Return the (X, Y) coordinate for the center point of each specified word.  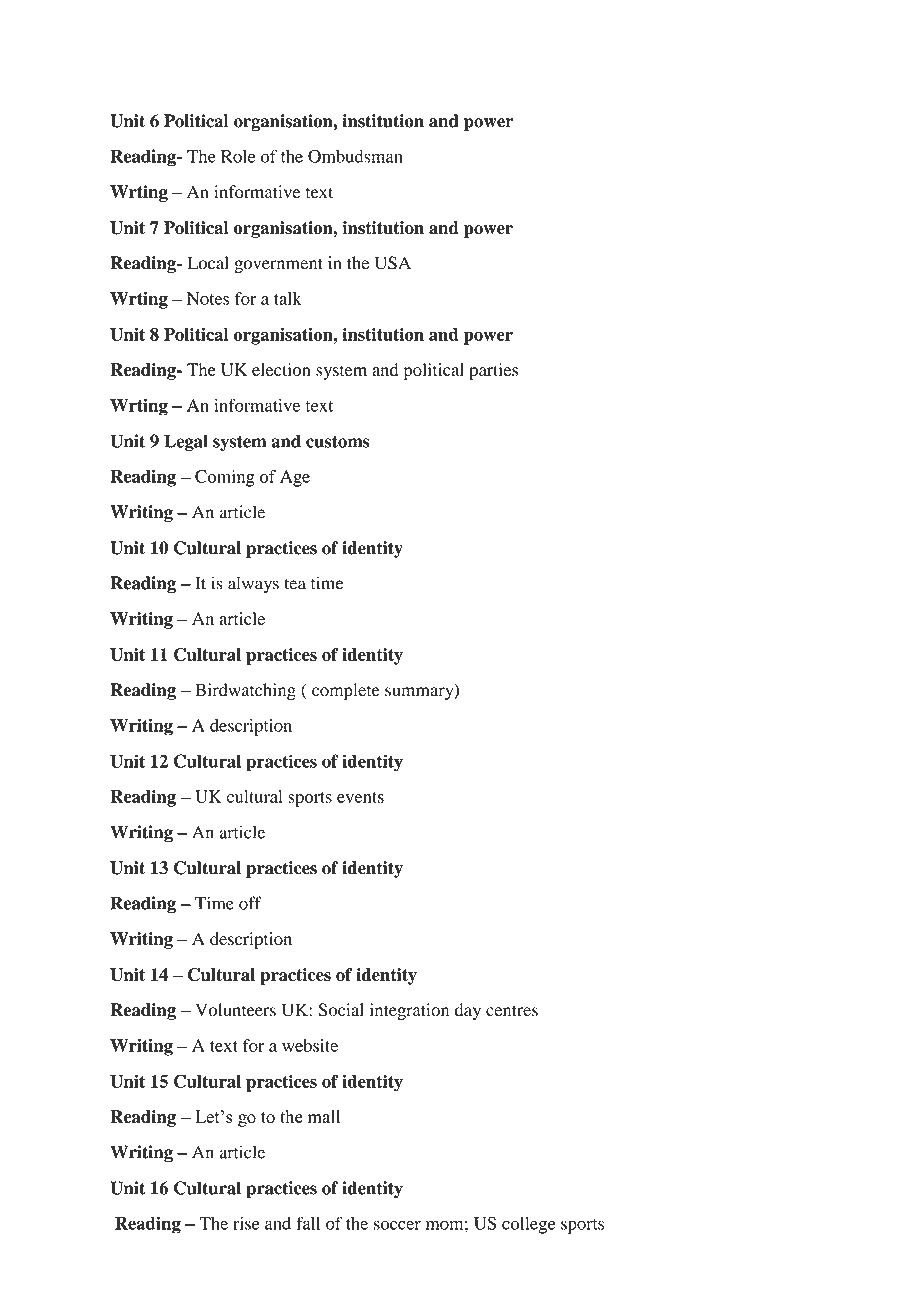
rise (246, 1223)
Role (238, 156)
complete (346, 691)
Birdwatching (245, 691)
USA (393, 263)
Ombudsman (355, 156)
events (360, 797)
